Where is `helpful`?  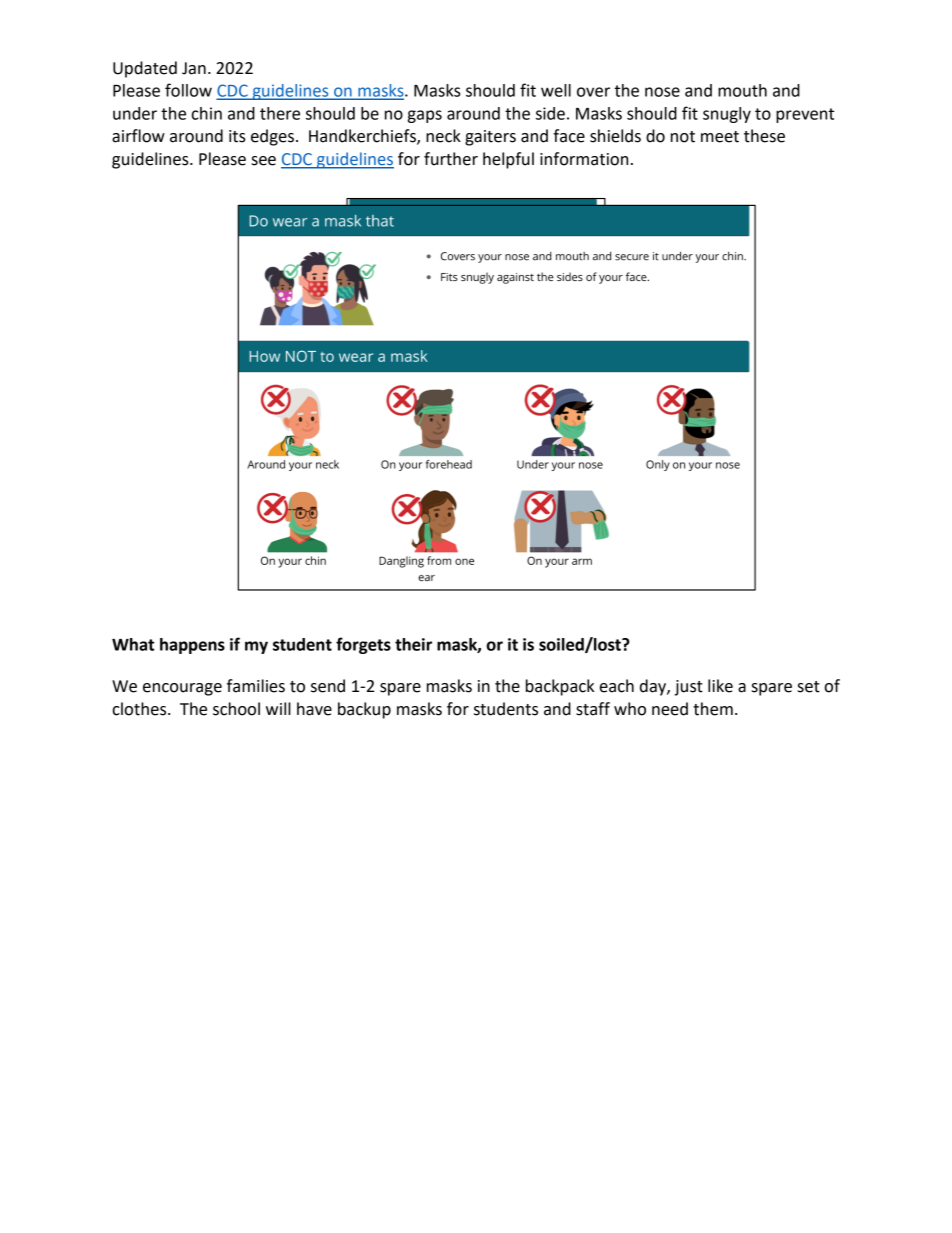
helpful is located at coordinates (508, 160).
